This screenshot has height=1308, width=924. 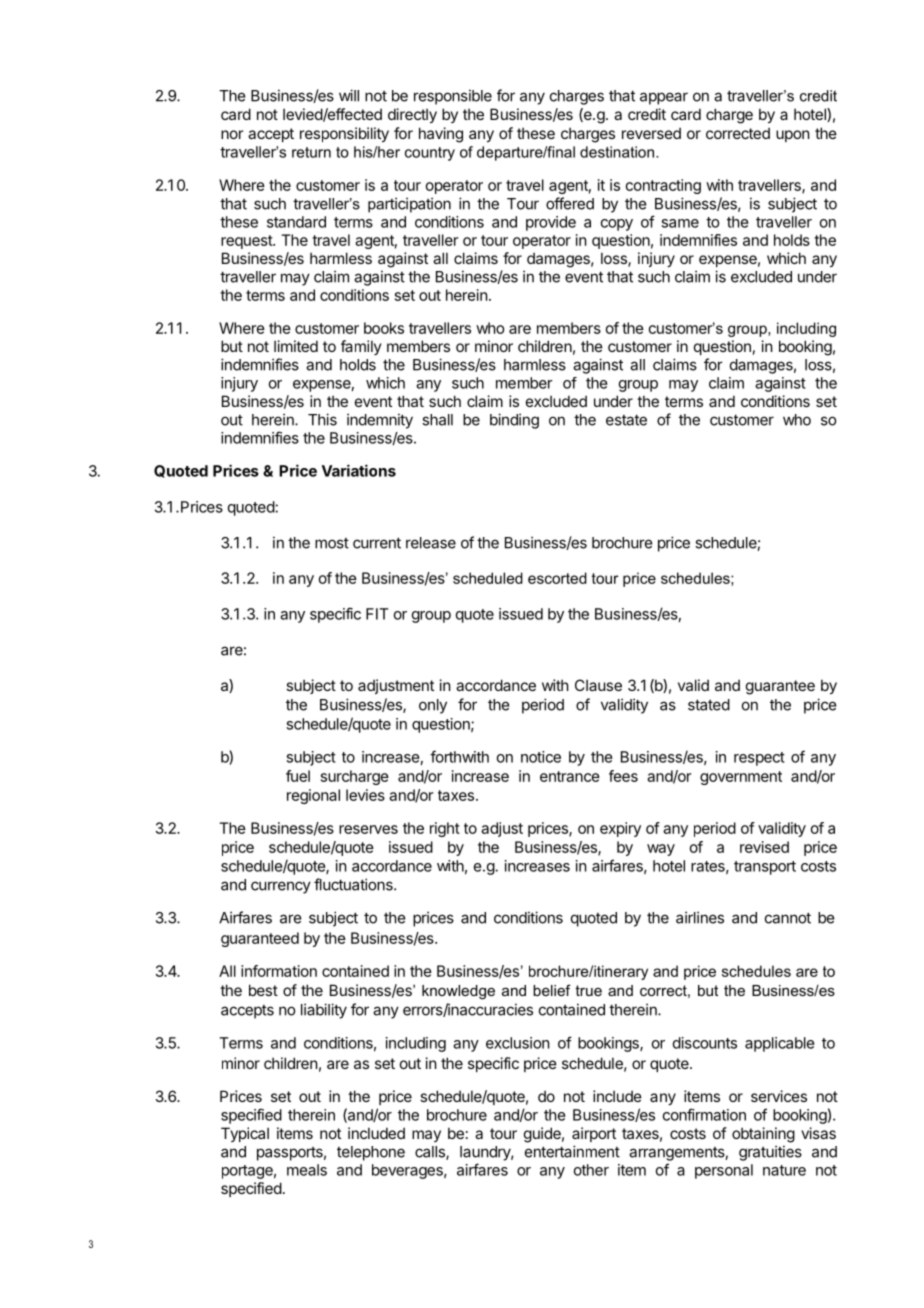 I want to click on return, so click(x=311, y=152).
